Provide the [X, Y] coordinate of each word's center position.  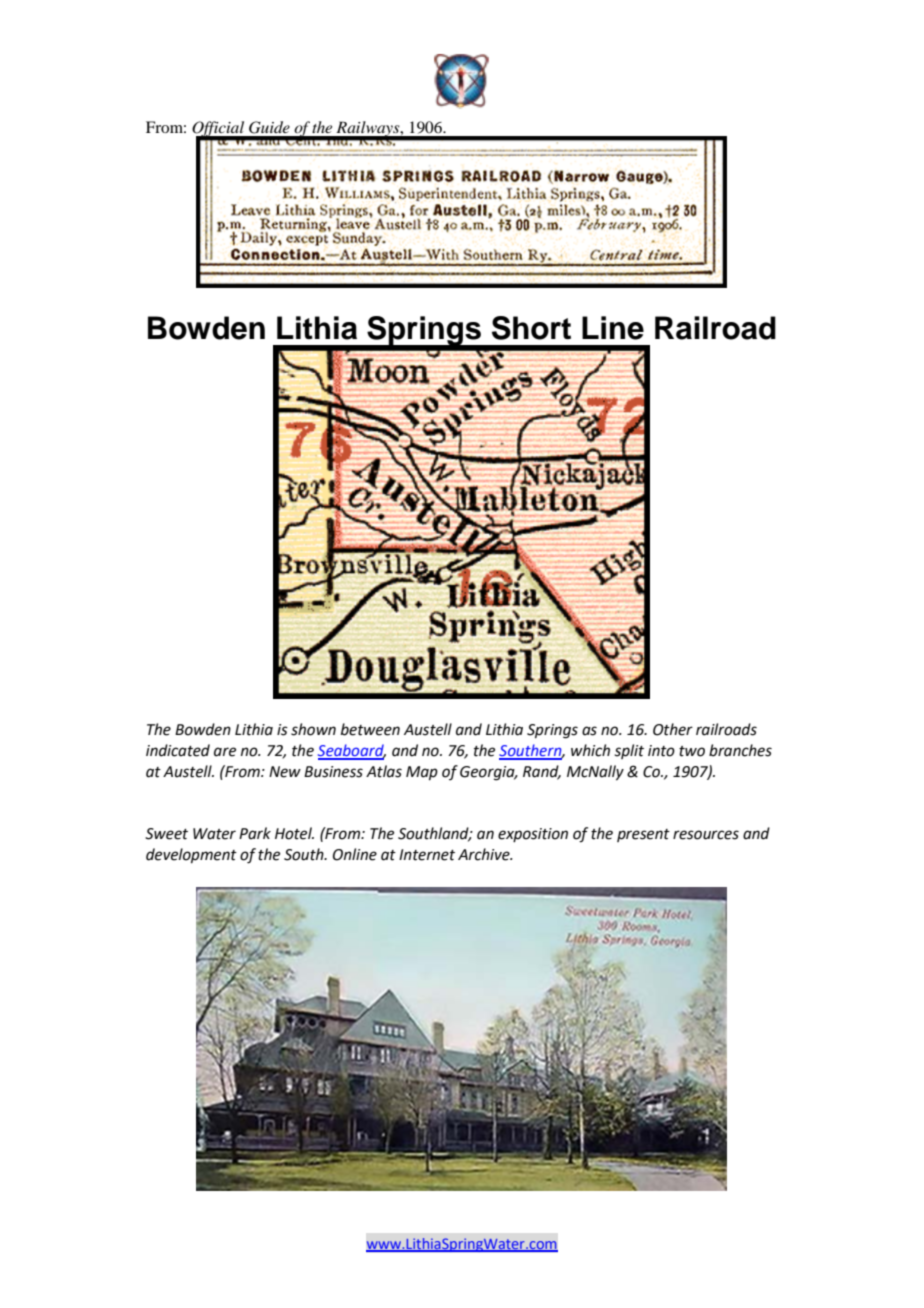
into [661, 751]
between [370, 729]
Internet [427, 855]
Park [255, 833]
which [590, 750]
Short [531, 328]
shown [313, 729]
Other [673, 729]
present [643, 835]
